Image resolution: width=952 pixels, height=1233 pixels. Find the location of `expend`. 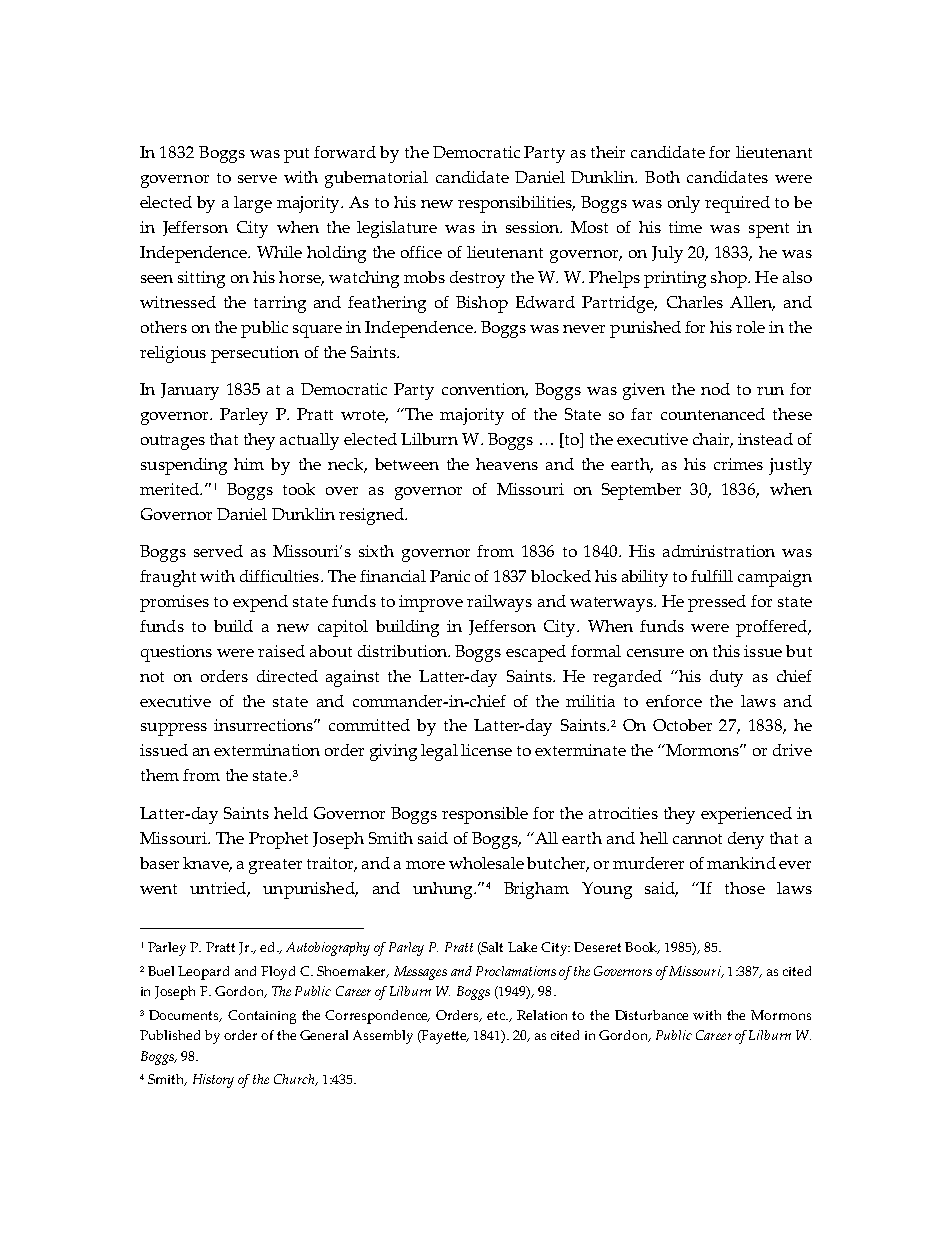

expend is located at coordinates (260, 603).
